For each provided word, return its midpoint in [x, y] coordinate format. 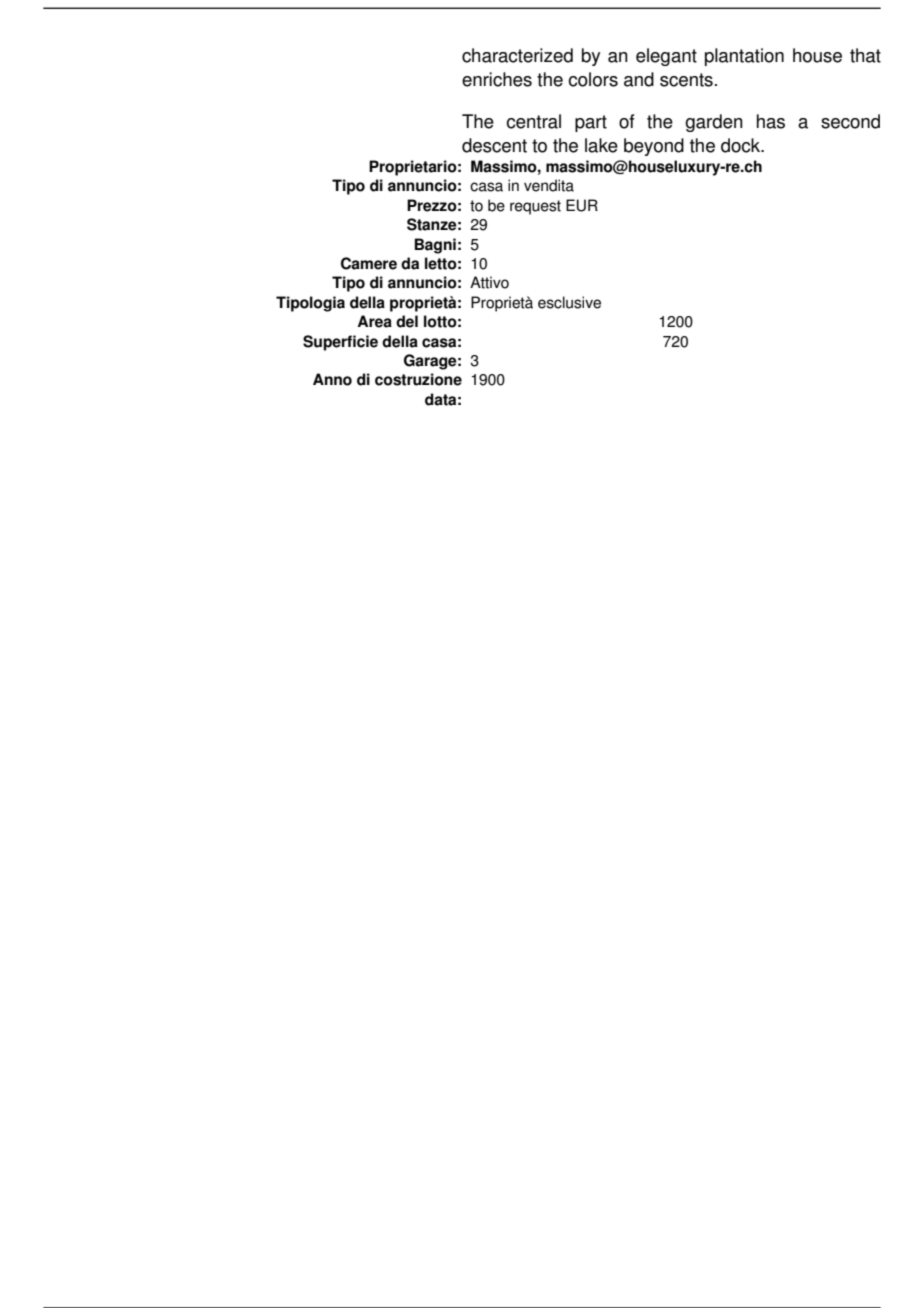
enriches [497, 79]
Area [374, 321]
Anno [332, 379]
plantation [744, 57]
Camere [369, 263]
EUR [582, 205]
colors [593, 79]
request [535, 207]
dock [742, 145]
